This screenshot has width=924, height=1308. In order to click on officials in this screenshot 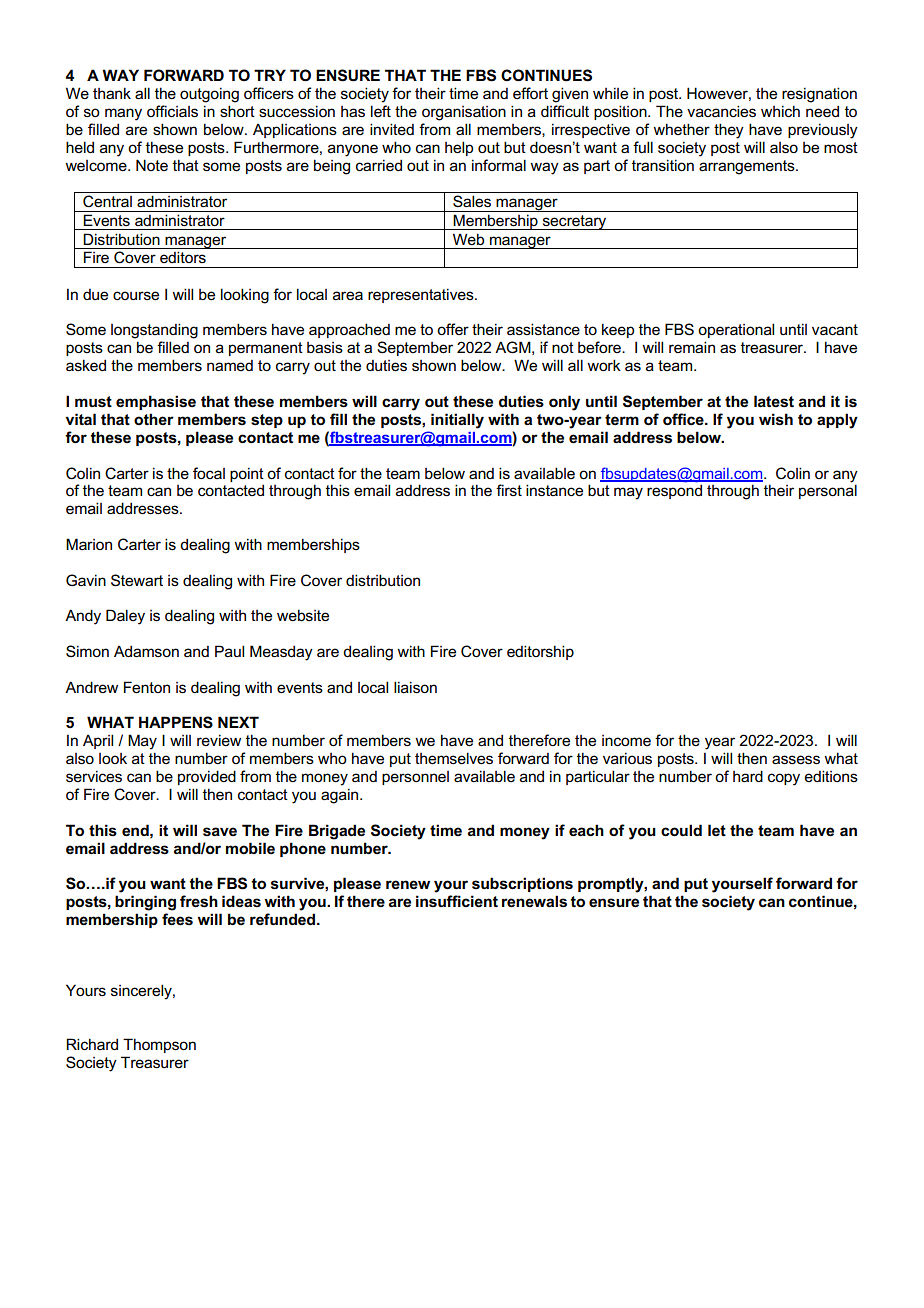, I will do `click(172, 111)`.
